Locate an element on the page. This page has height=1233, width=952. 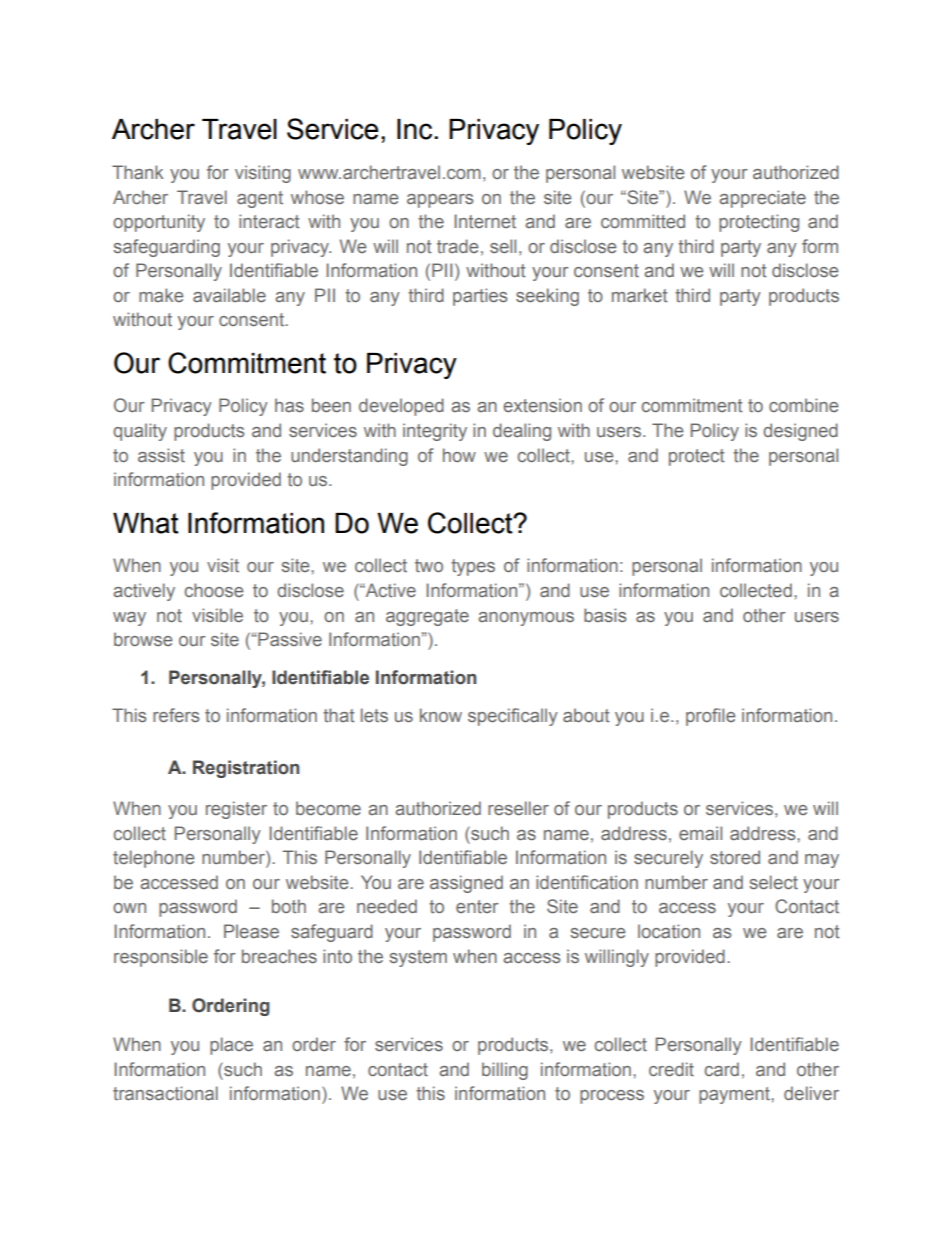
aggregate is located at coordinates (427, 617).
